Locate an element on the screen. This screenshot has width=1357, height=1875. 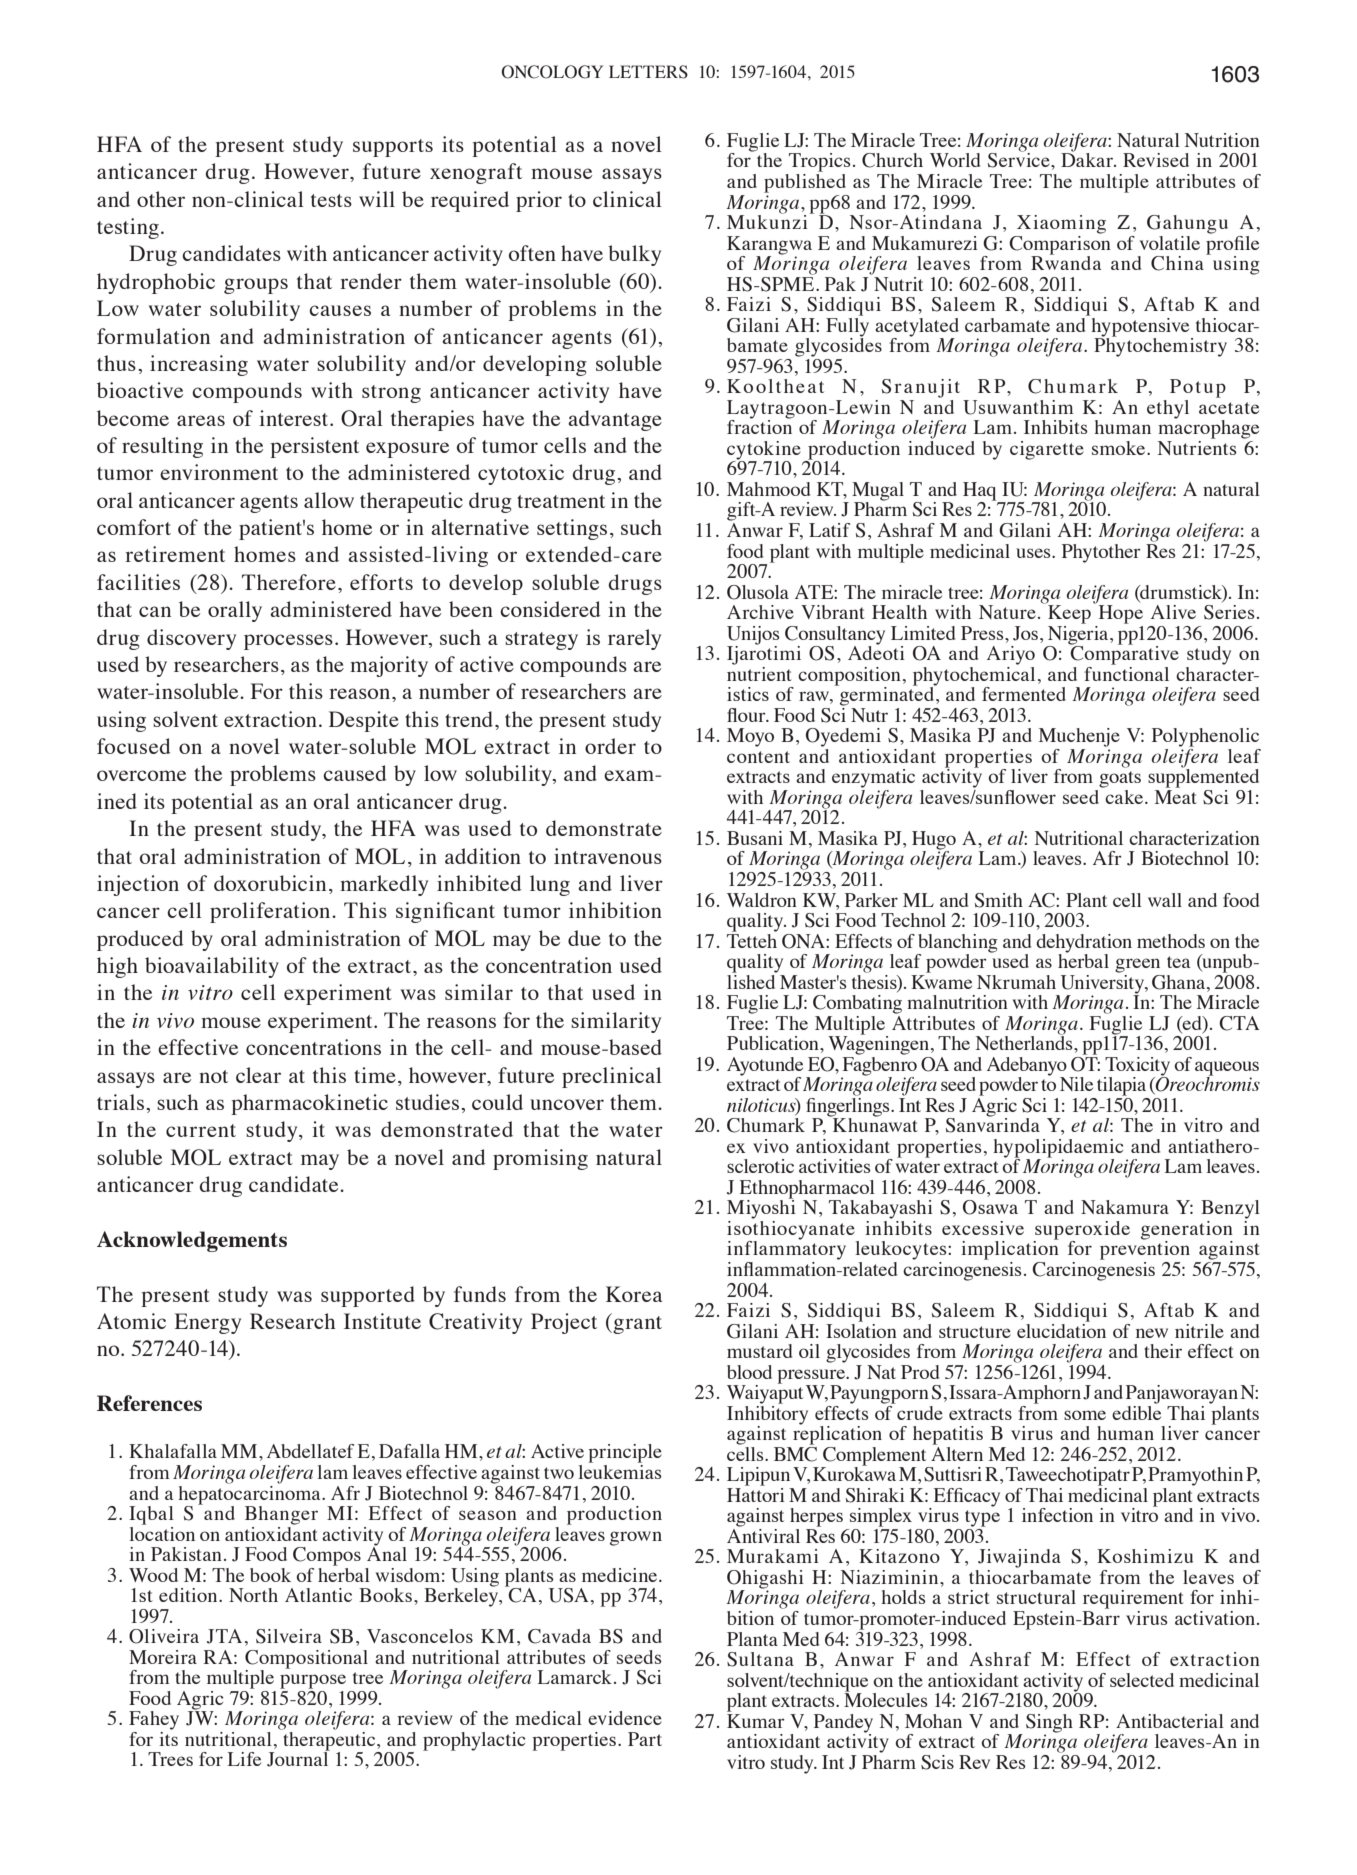
elucidation is located at coordinates (1061, 1329).
